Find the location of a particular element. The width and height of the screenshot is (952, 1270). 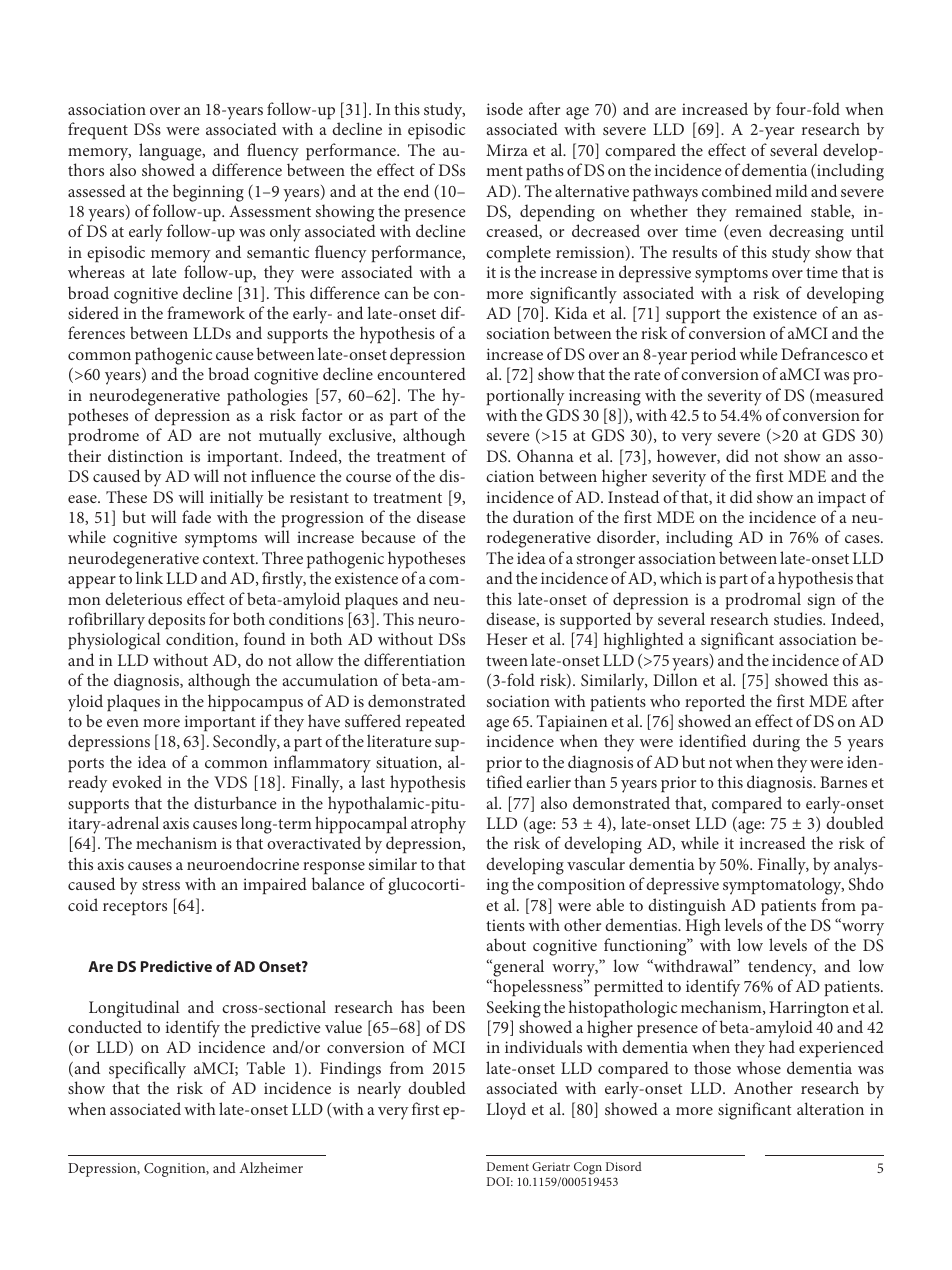

distinction is located at coordinates (145, 455).
